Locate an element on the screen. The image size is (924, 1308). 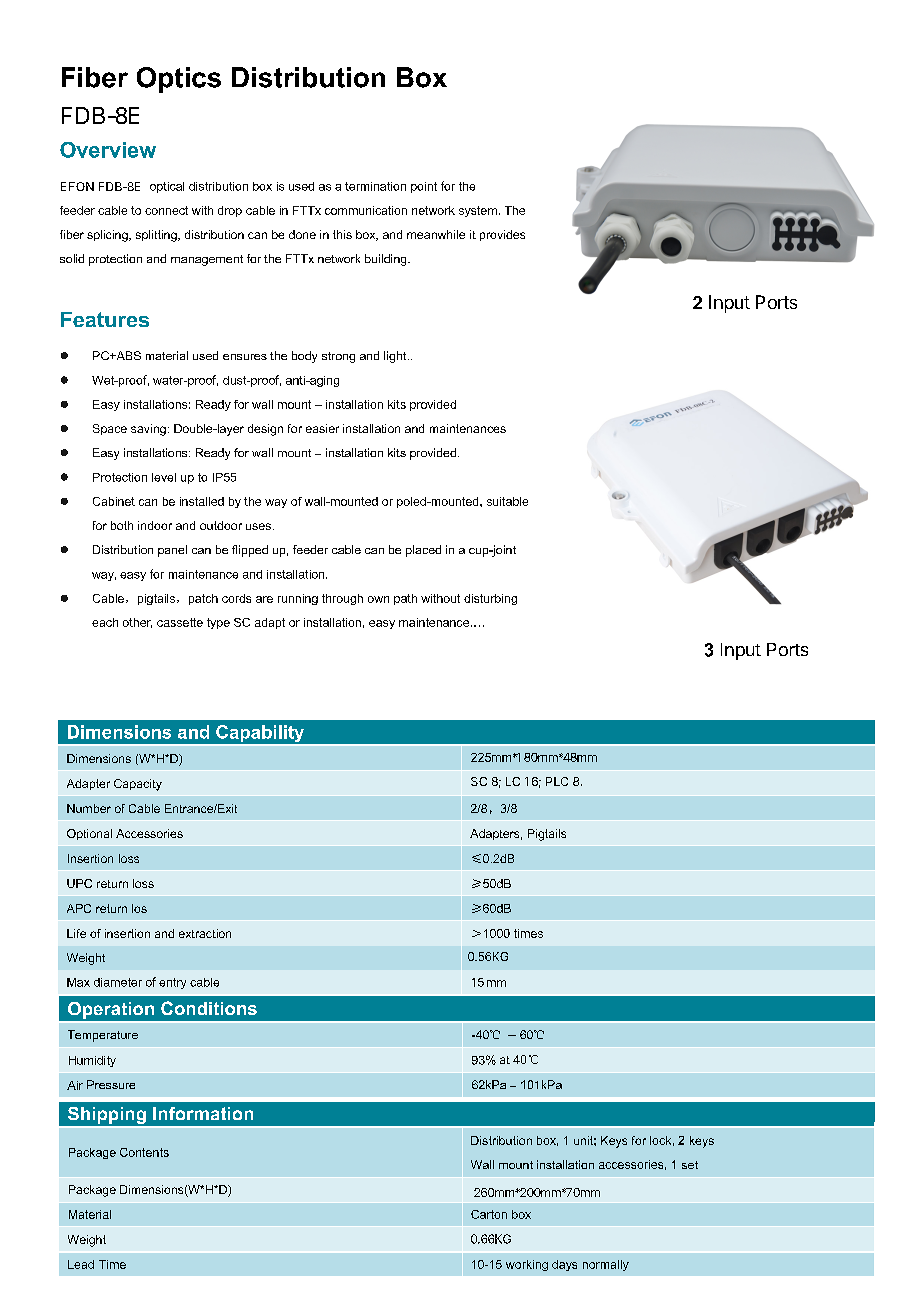
system is located at coordinates (478, 211).
